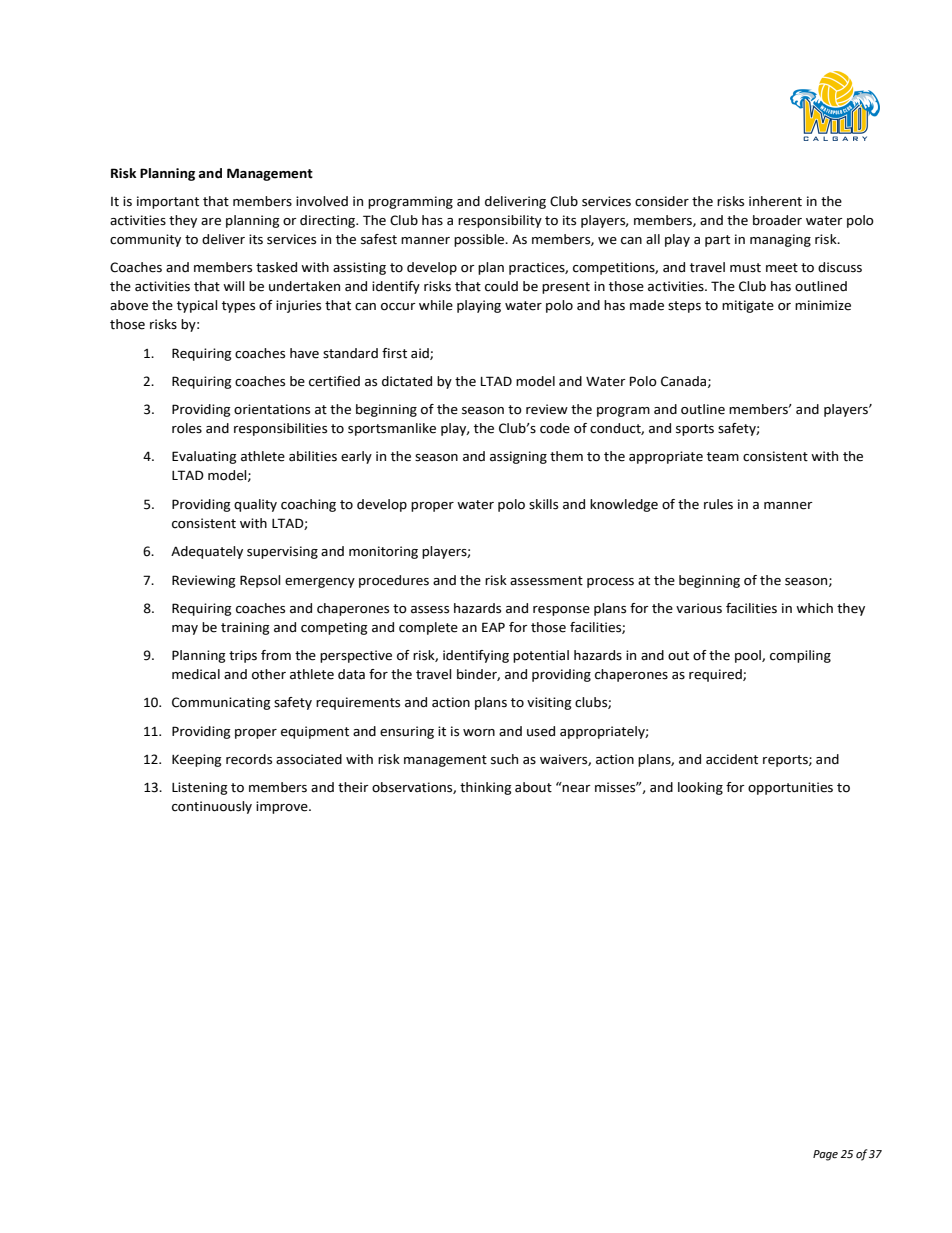  Describe the element at coordinates (480, 240) in the page. I see `possible` at that location.
